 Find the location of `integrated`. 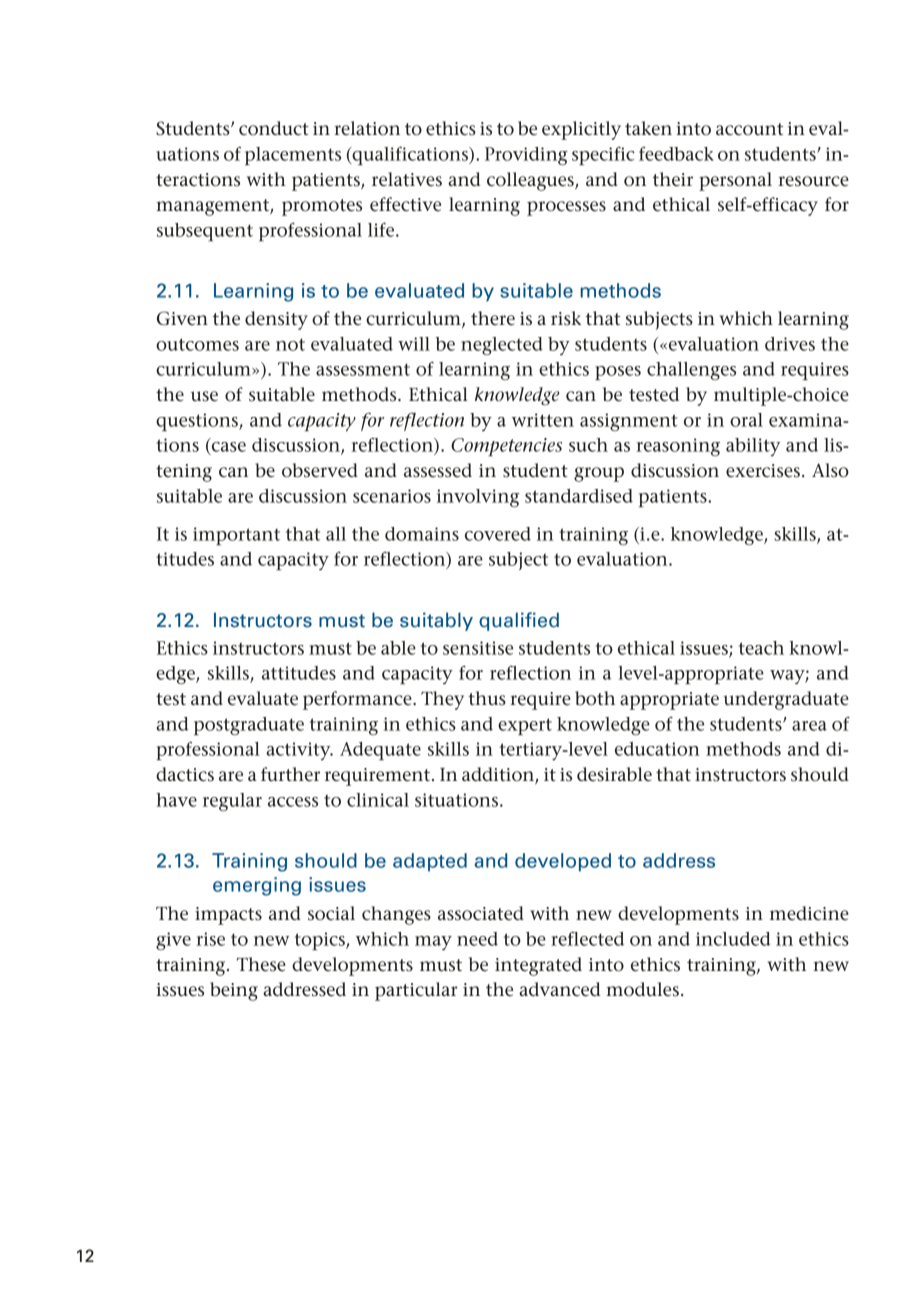

integrated is located at coordinates (538, 966).
